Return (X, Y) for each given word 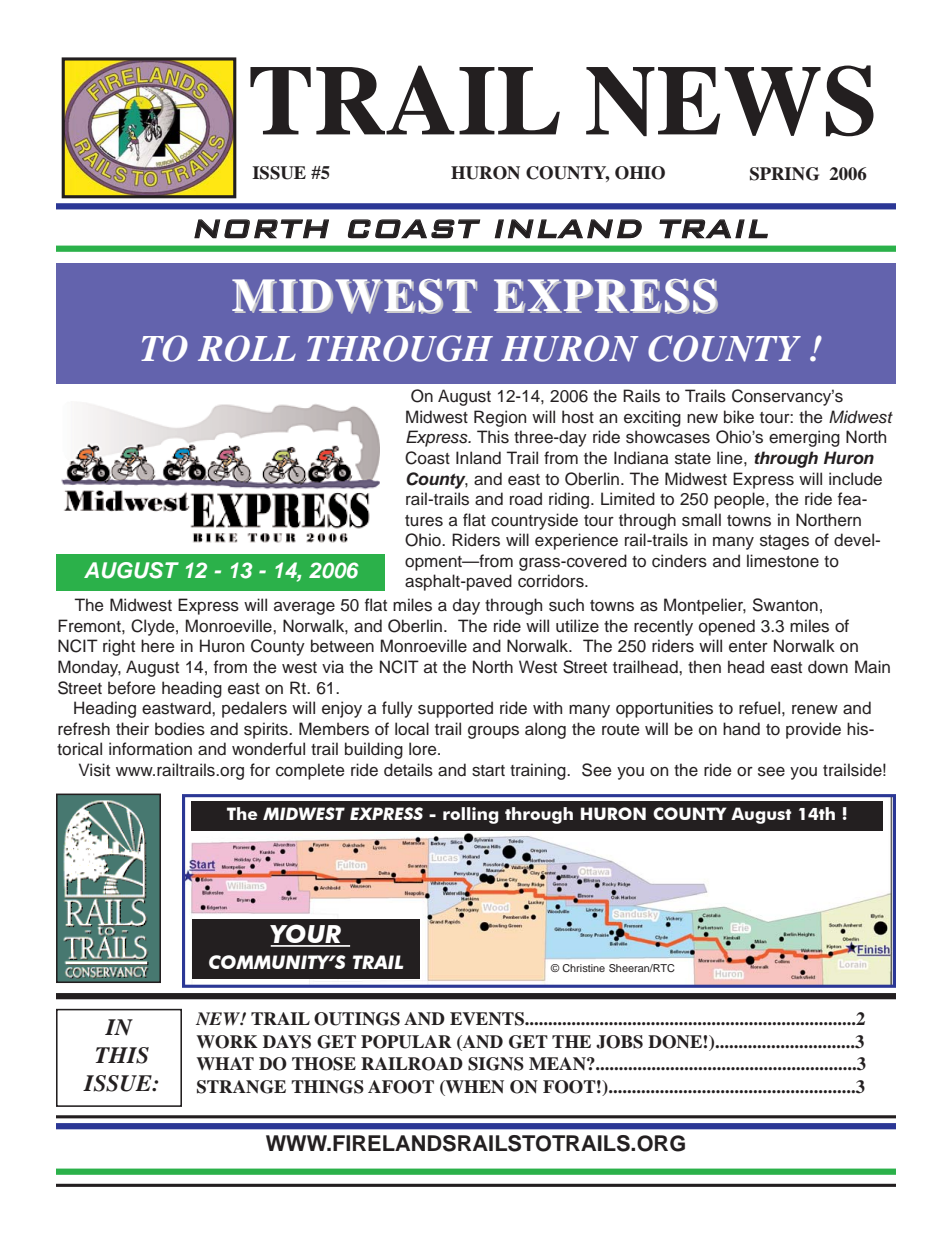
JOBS (619, 1042)
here (158, 646)
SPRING (784, 174)
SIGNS (496, 1064)
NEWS (730, 101)
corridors (552, 581)
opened (727, 627)
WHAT (225, 1063)
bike (739, 417)
